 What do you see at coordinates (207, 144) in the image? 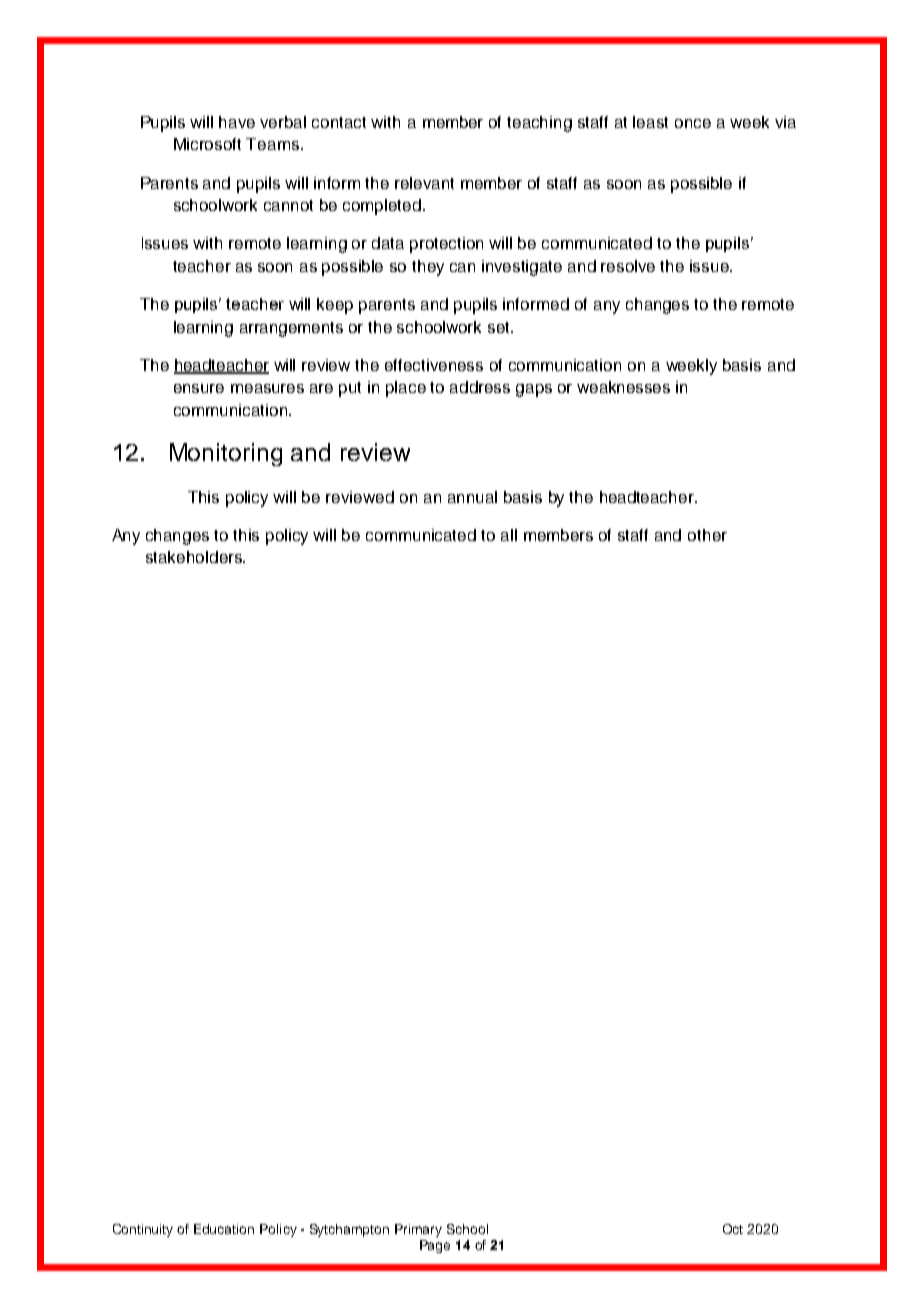
I see `Microsoft` at bounding box center [207, 144].
